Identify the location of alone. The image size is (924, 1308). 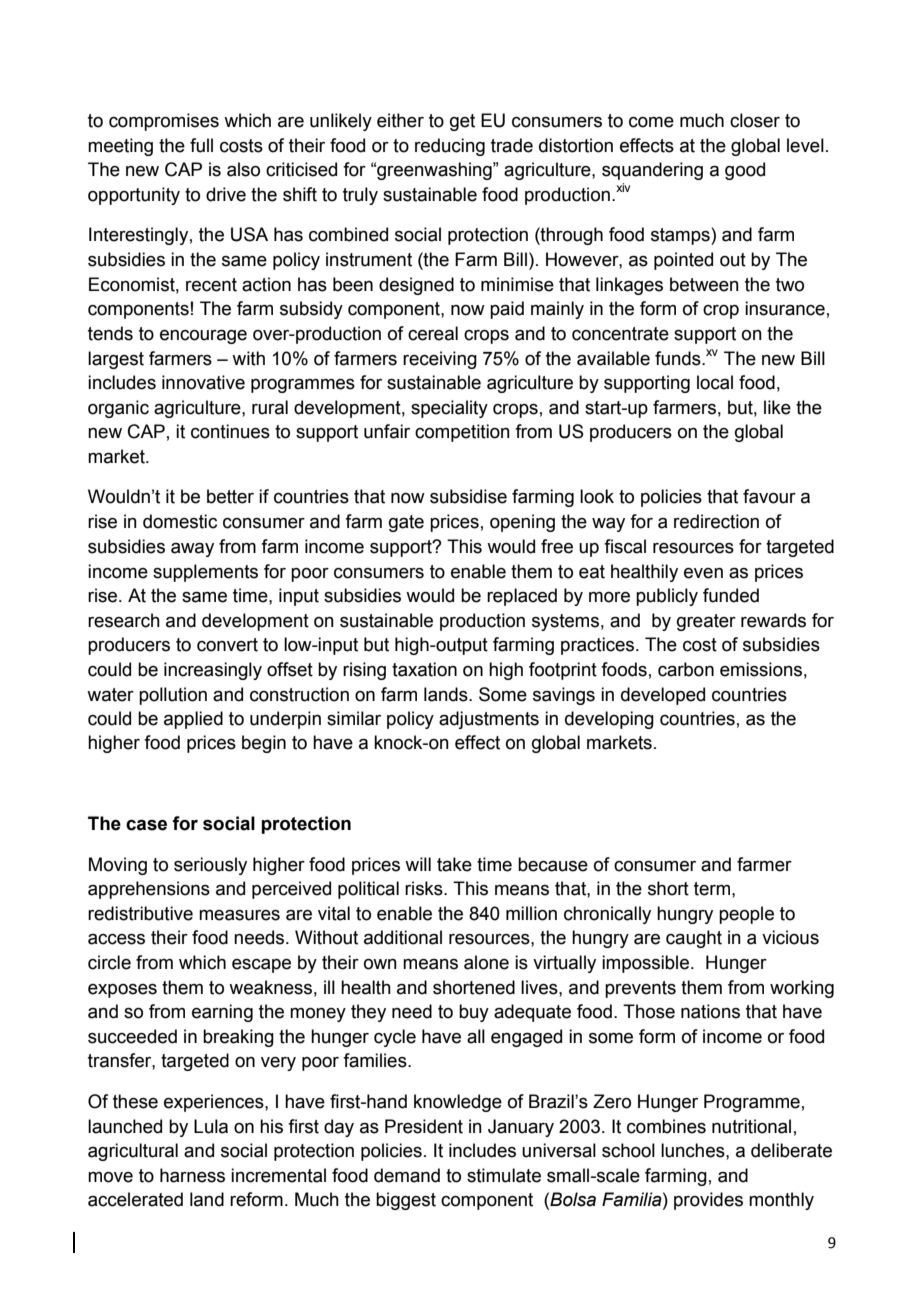
(486, 962).
